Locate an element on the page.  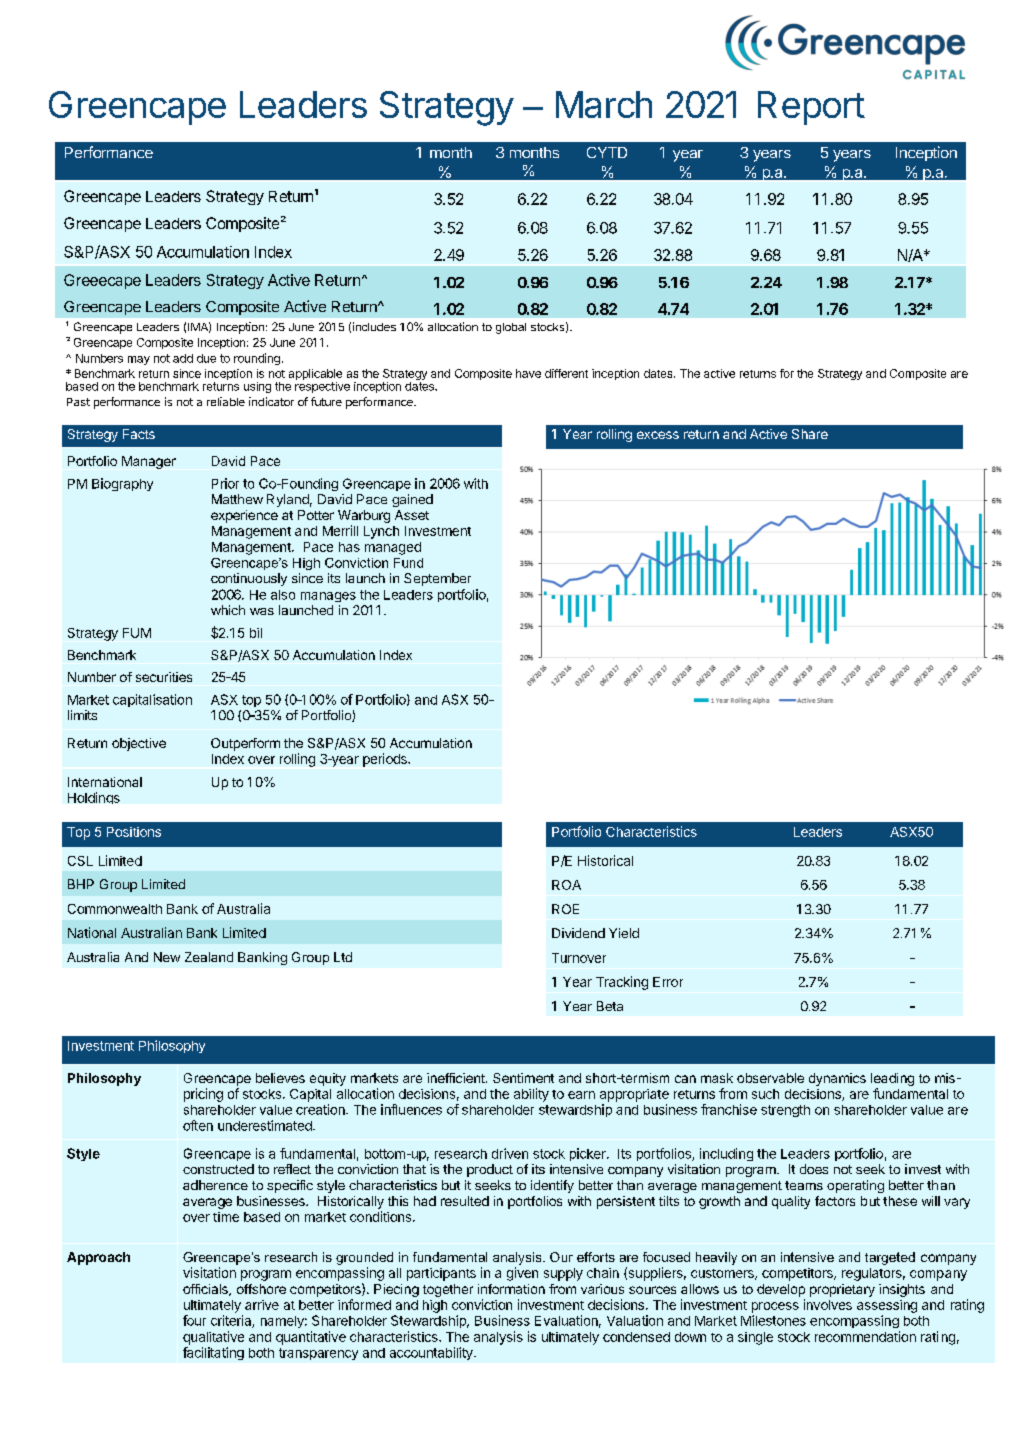
involves is located at coordinates (828, 1304).
